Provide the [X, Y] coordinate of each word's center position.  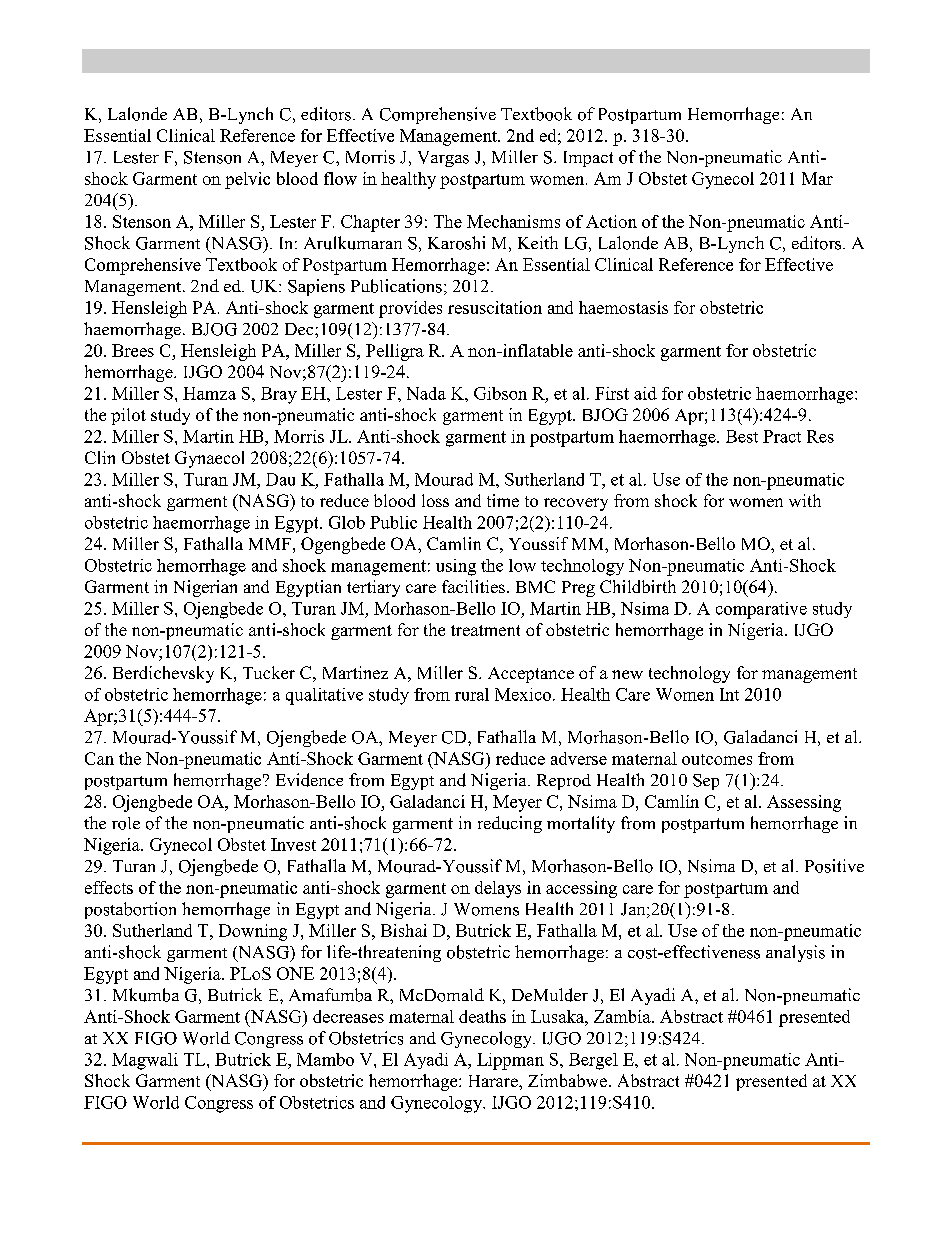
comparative [761, 610]
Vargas [443, 159]
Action [611, 221]
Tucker [269, 672]
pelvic [247, 180]
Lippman [510, 1061]
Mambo [325, 1059]
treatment [485, 630]
